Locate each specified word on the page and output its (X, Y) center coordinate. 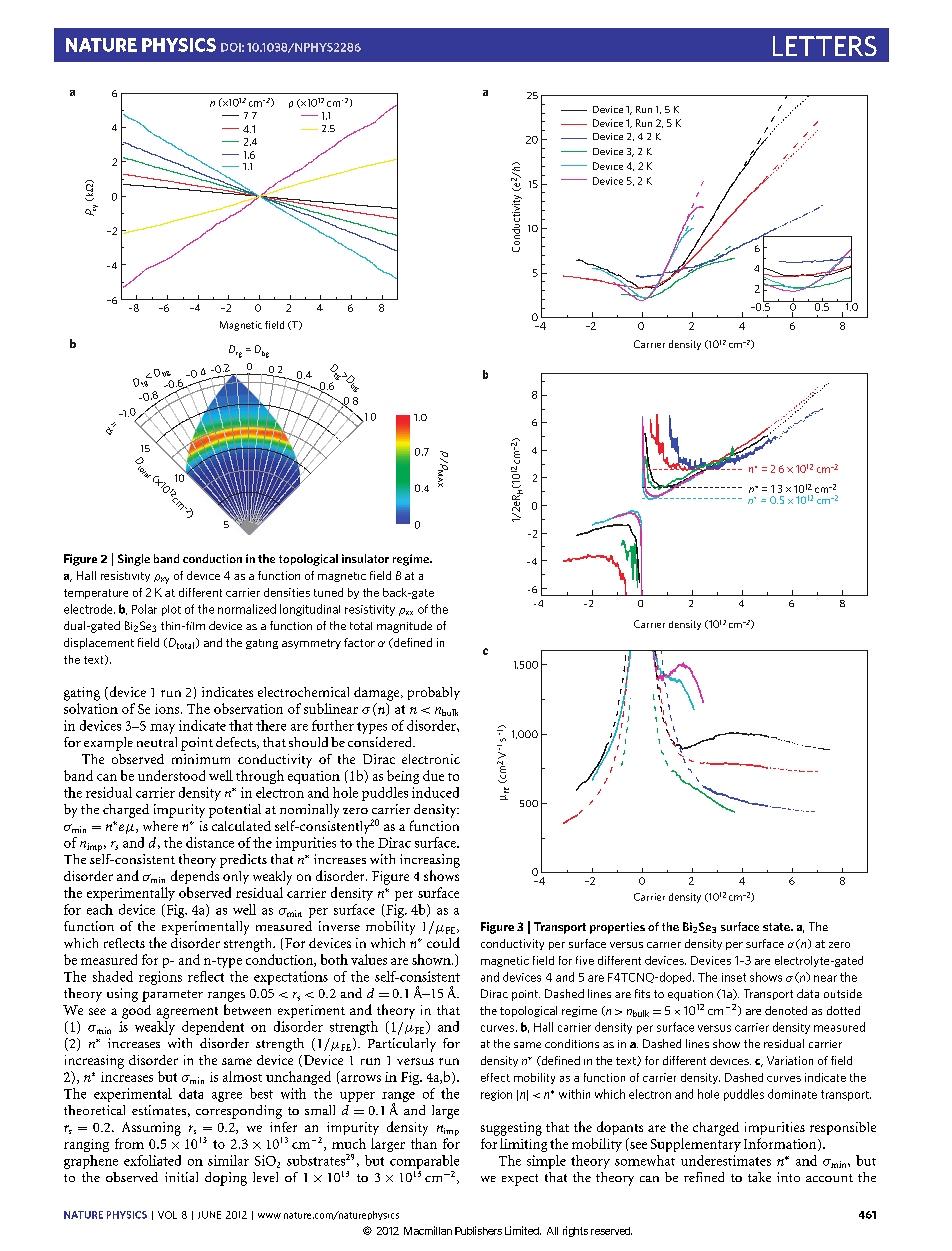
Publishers (478, 1230)
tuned (328, 592)
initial (181, 1177)
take (759, 1177)
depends (195, 877)
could (443, 942)
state (777, 927)
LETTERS (825, 46)
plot (171, 610)
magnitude (404, 627)
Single (134, 560)
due (433, 775)
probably (434, 693)
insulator (365, 558)
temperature (96, 594)
